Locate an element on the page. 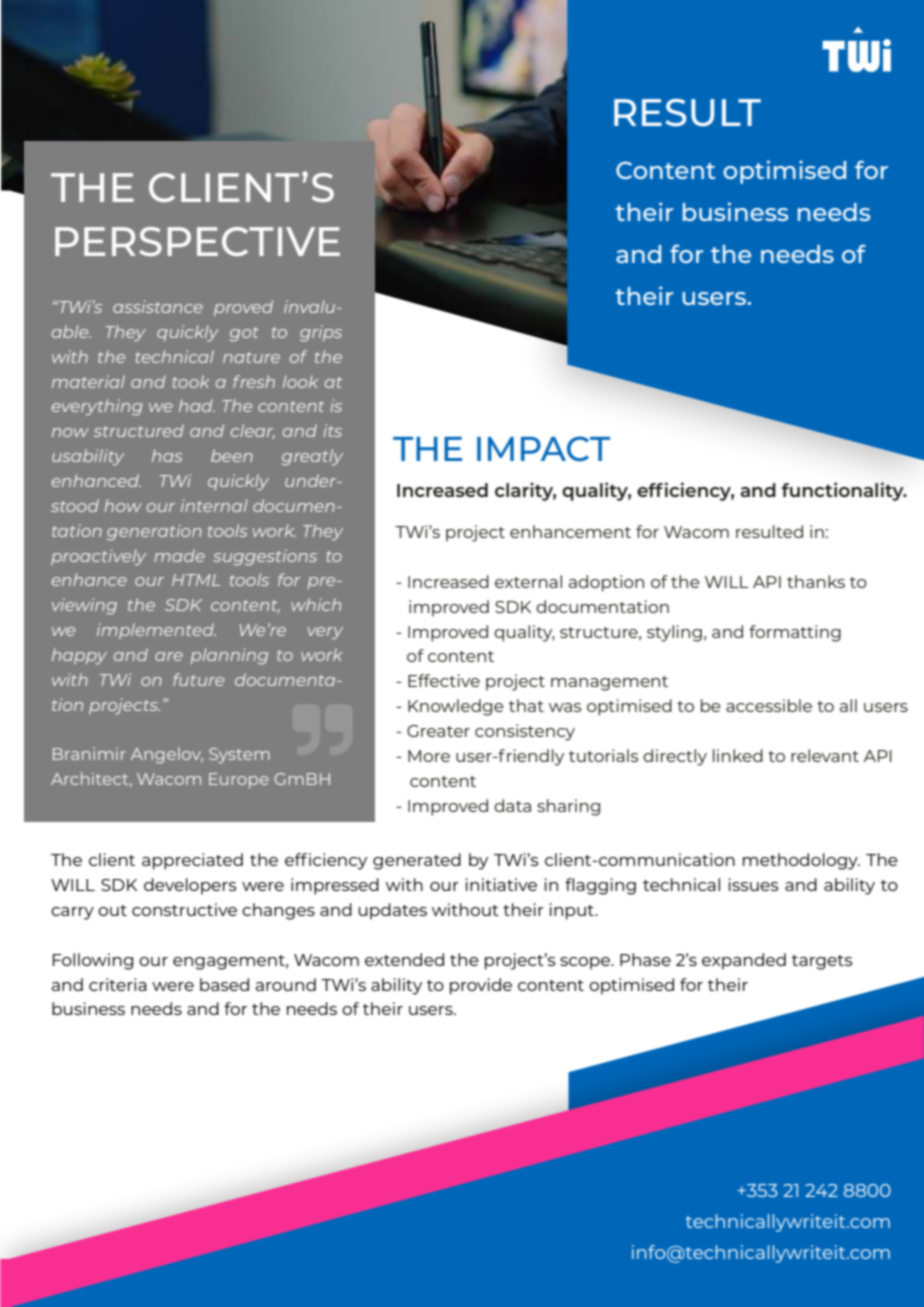 This document has width=924, height=1307. thanks is located at coordinates (816, 581).
